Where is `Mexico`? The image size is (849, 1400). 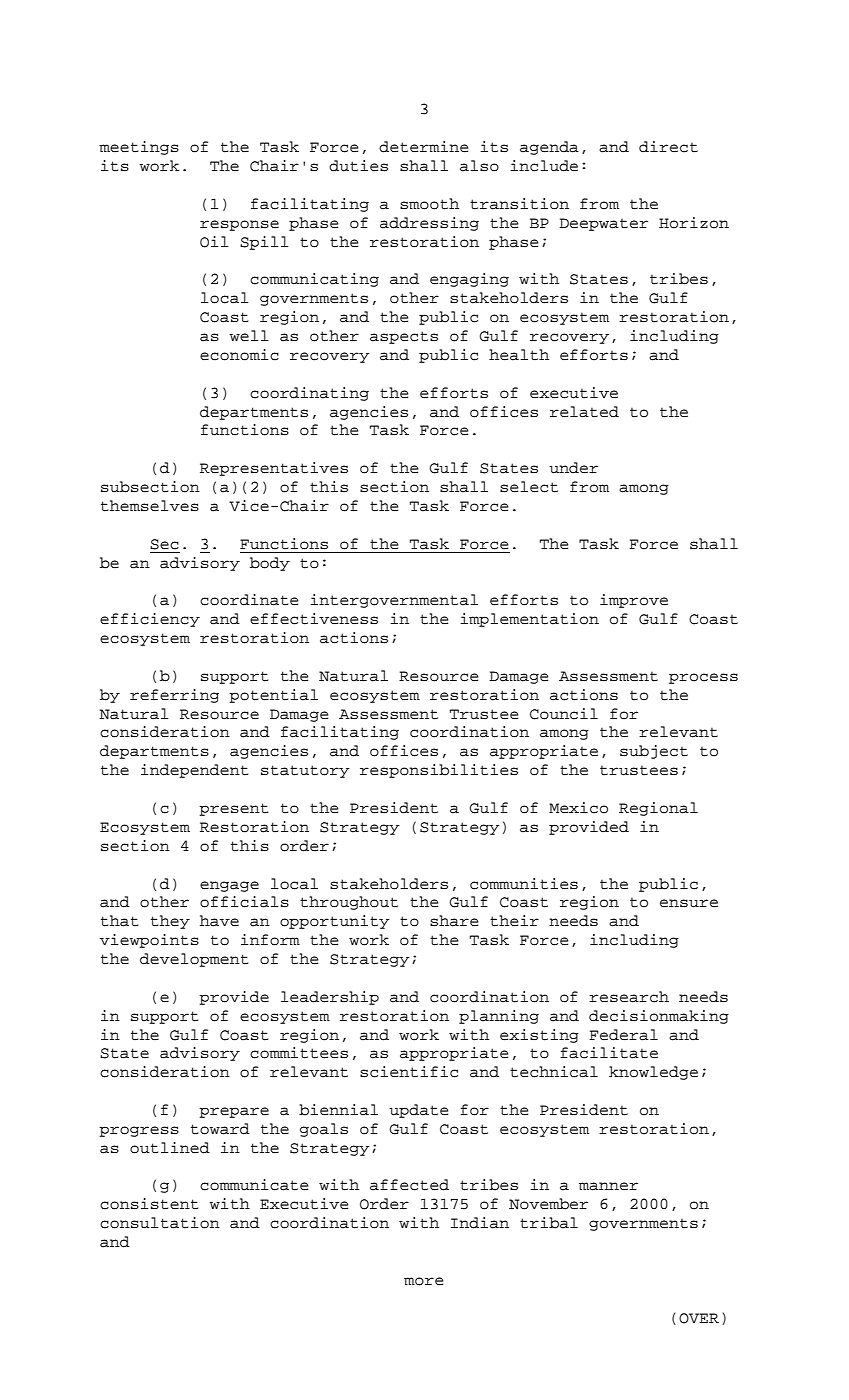 Mexico is located at coordinates (578, 808).
